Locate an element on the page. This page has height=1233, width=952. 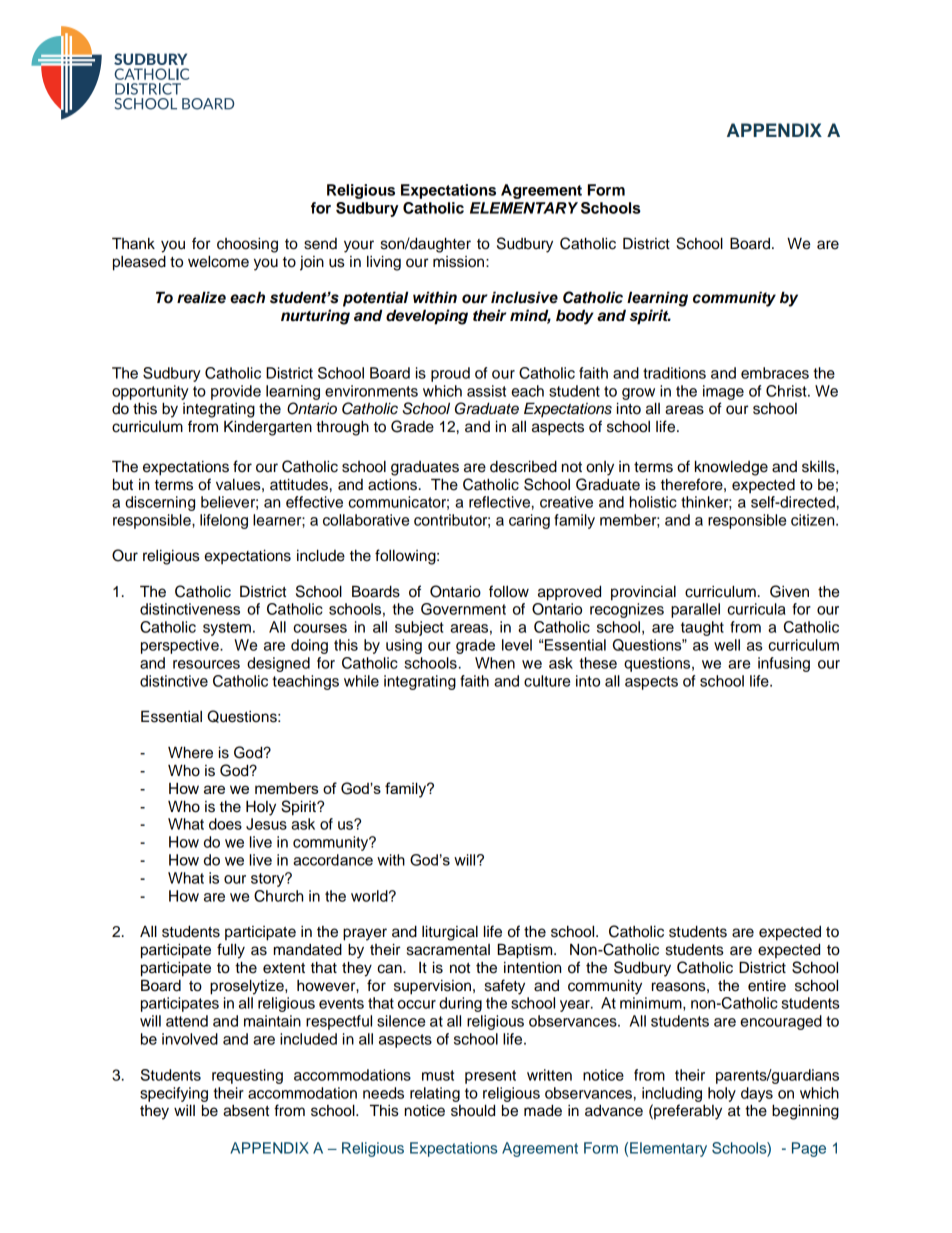
should is located at coordinates (473, 1110).
